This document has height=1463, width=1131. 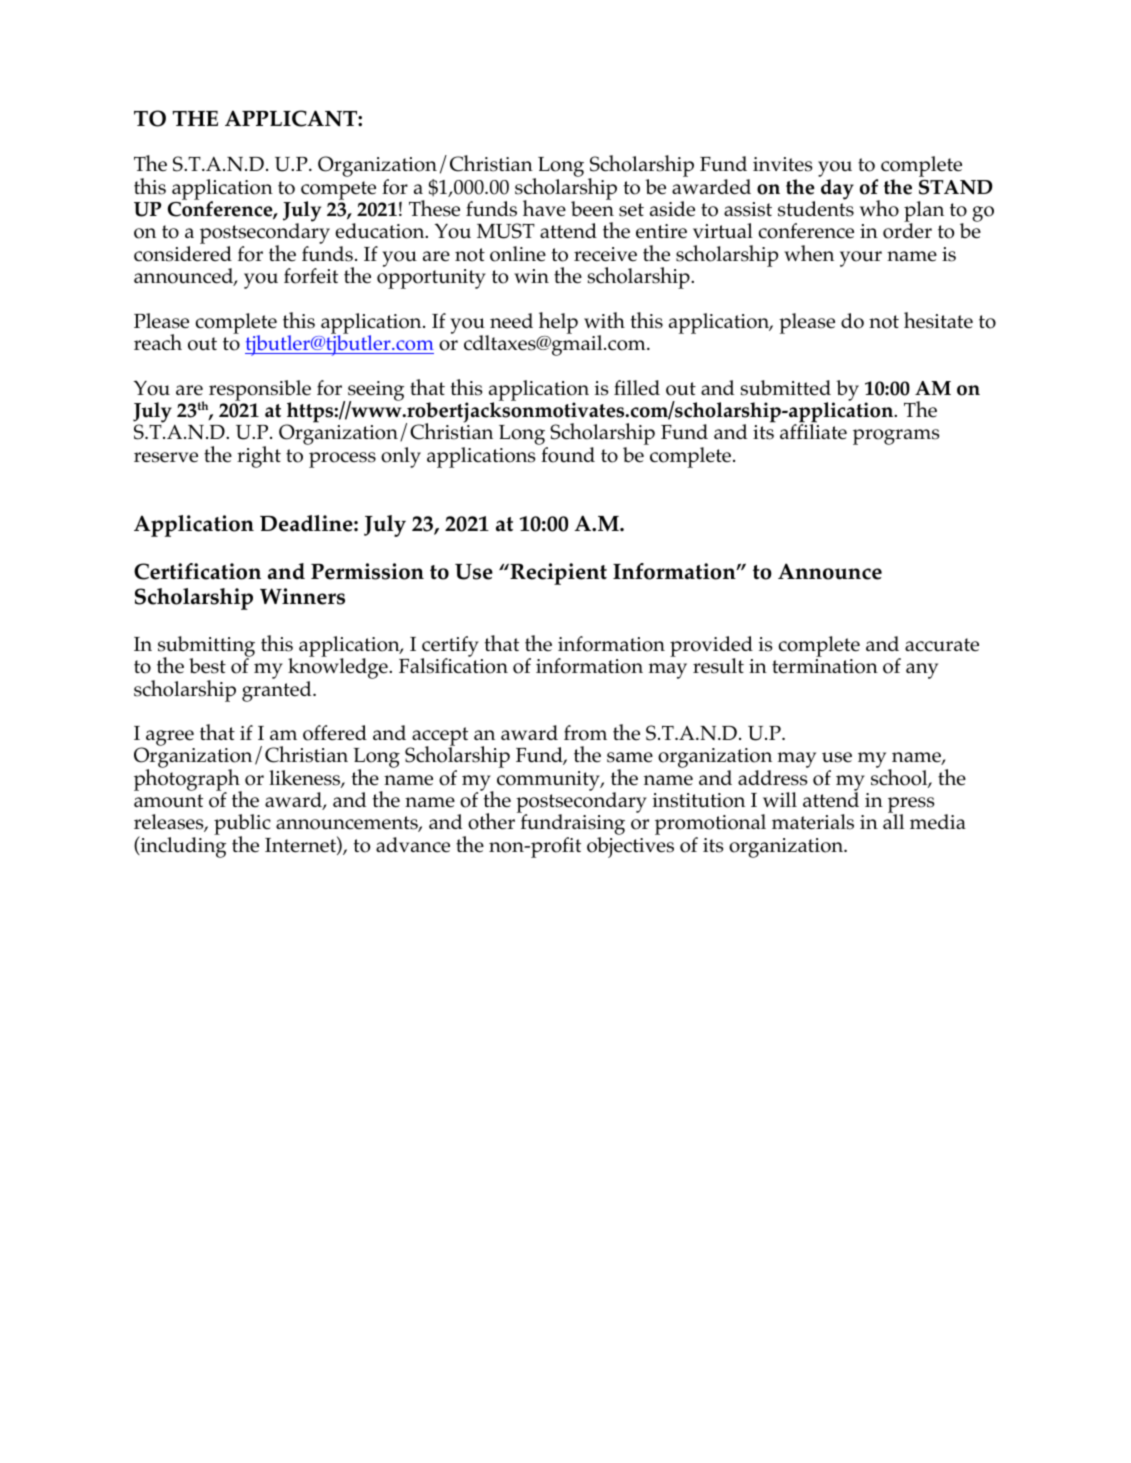 I want to click on help, so click(x=558, y=323).
